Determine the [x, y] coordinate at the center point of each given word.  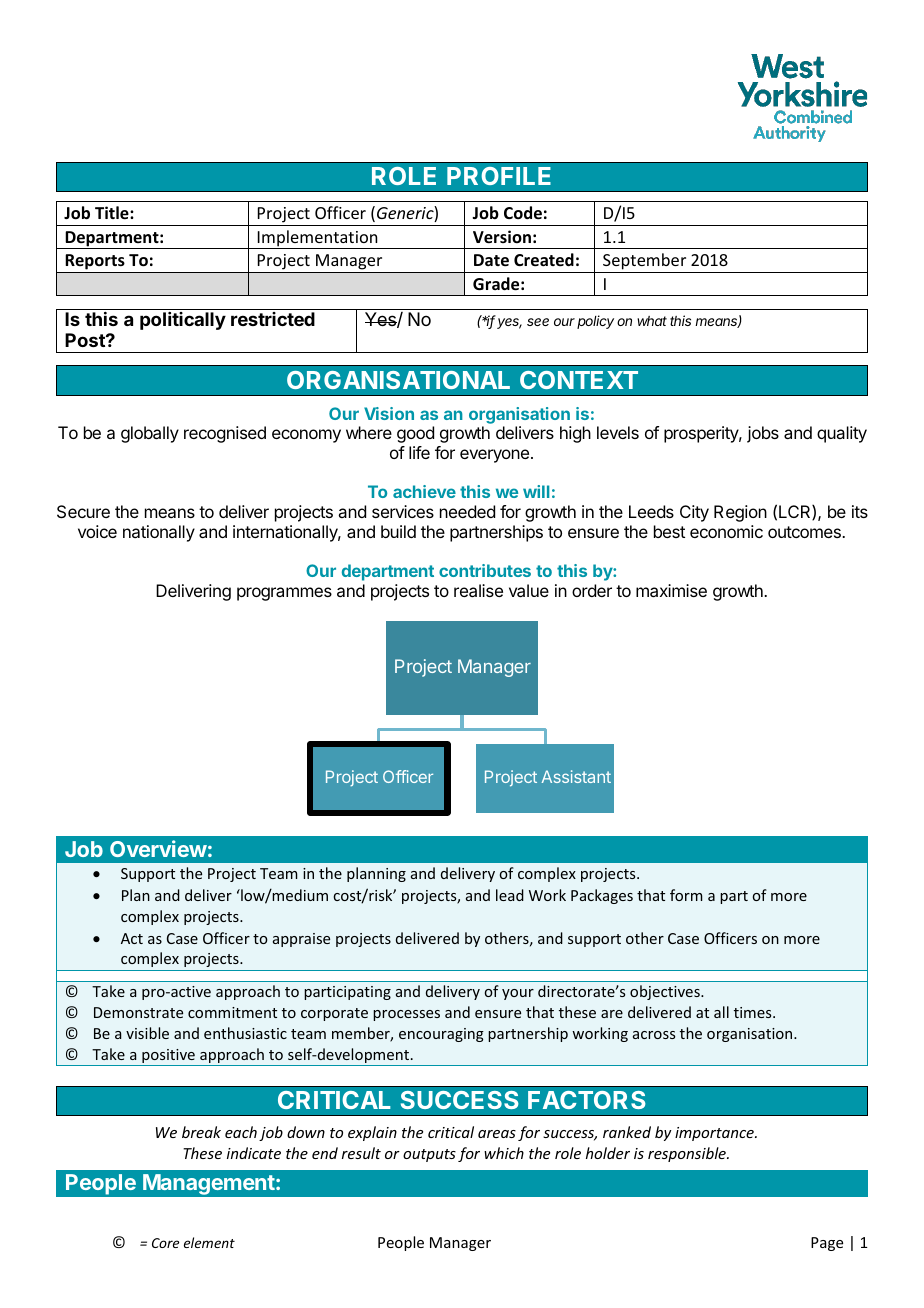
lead [510, 895]
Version [502, 237]
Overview [158, 848]
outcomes [805, 532]
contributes [485, 570]
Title [113, 213]
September [644, 261]
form [686, 895]
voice [97, 531]
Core [165, 1243]
